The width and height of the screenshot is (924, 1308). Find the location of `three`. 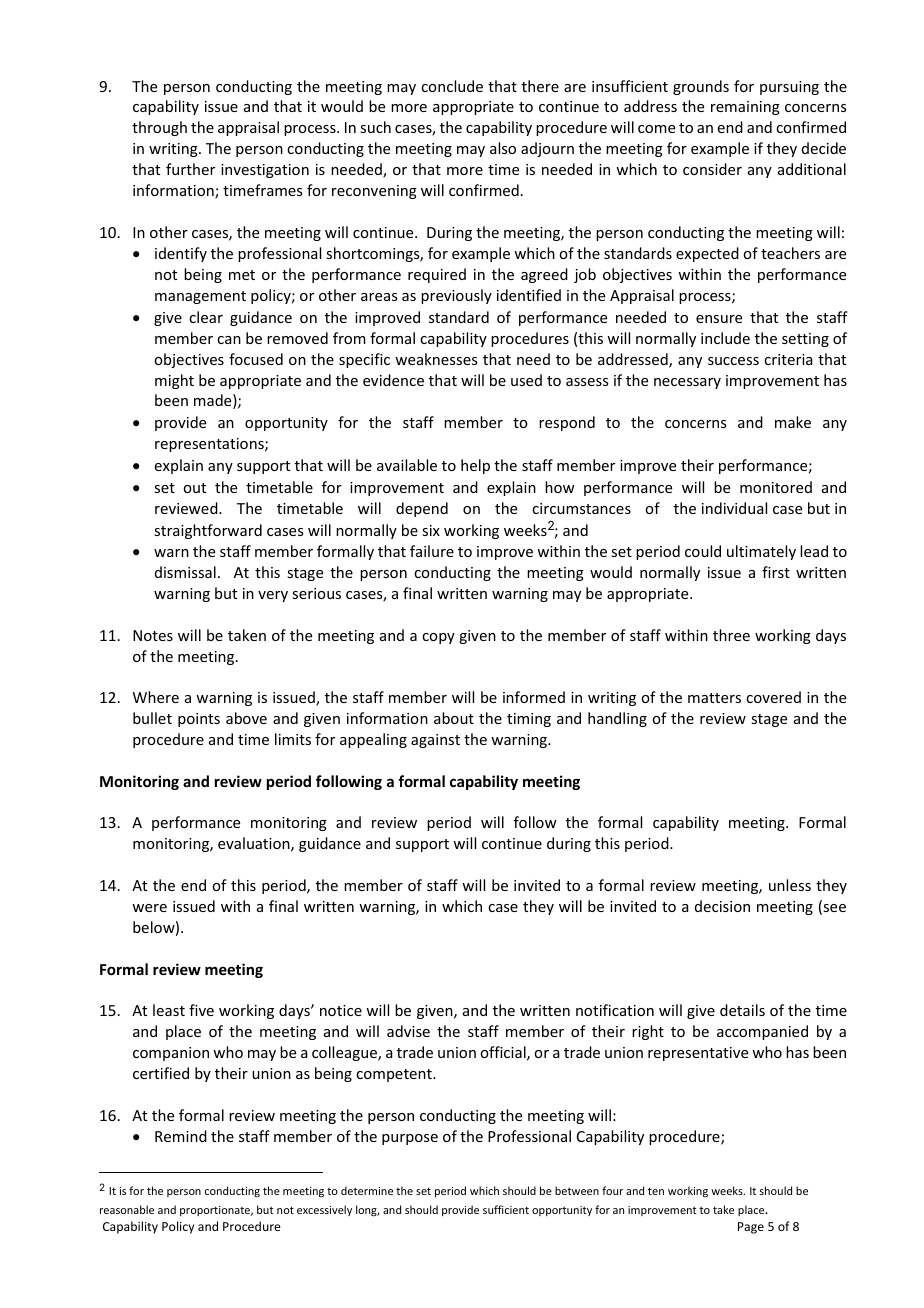

three is located at coordinates (731, 635).
